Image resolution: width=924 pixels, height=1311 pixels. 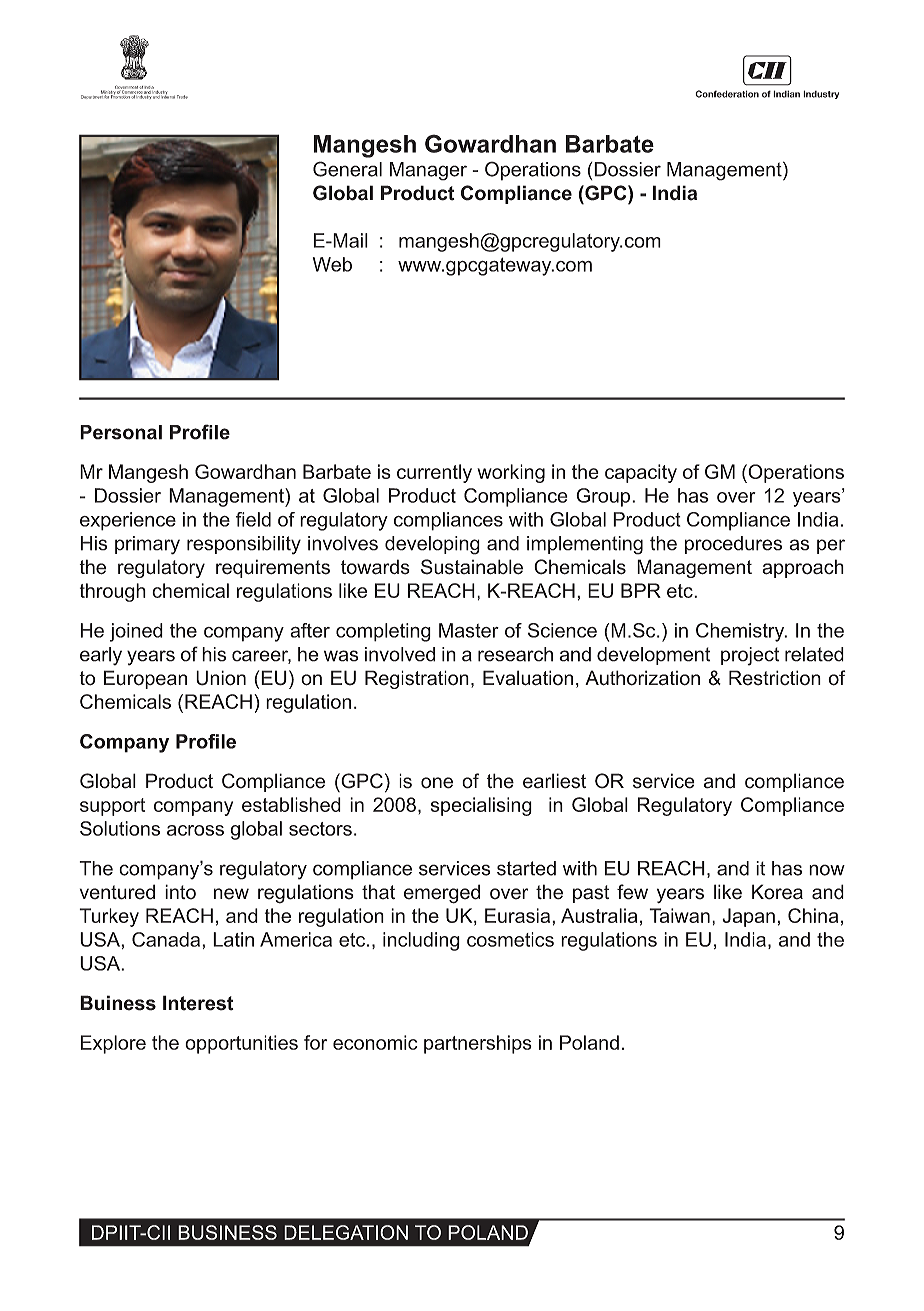 What do you see at coordinates (227, 1232) in the image?
I see `BUSINESS` at bounding box center [227, 1232].
